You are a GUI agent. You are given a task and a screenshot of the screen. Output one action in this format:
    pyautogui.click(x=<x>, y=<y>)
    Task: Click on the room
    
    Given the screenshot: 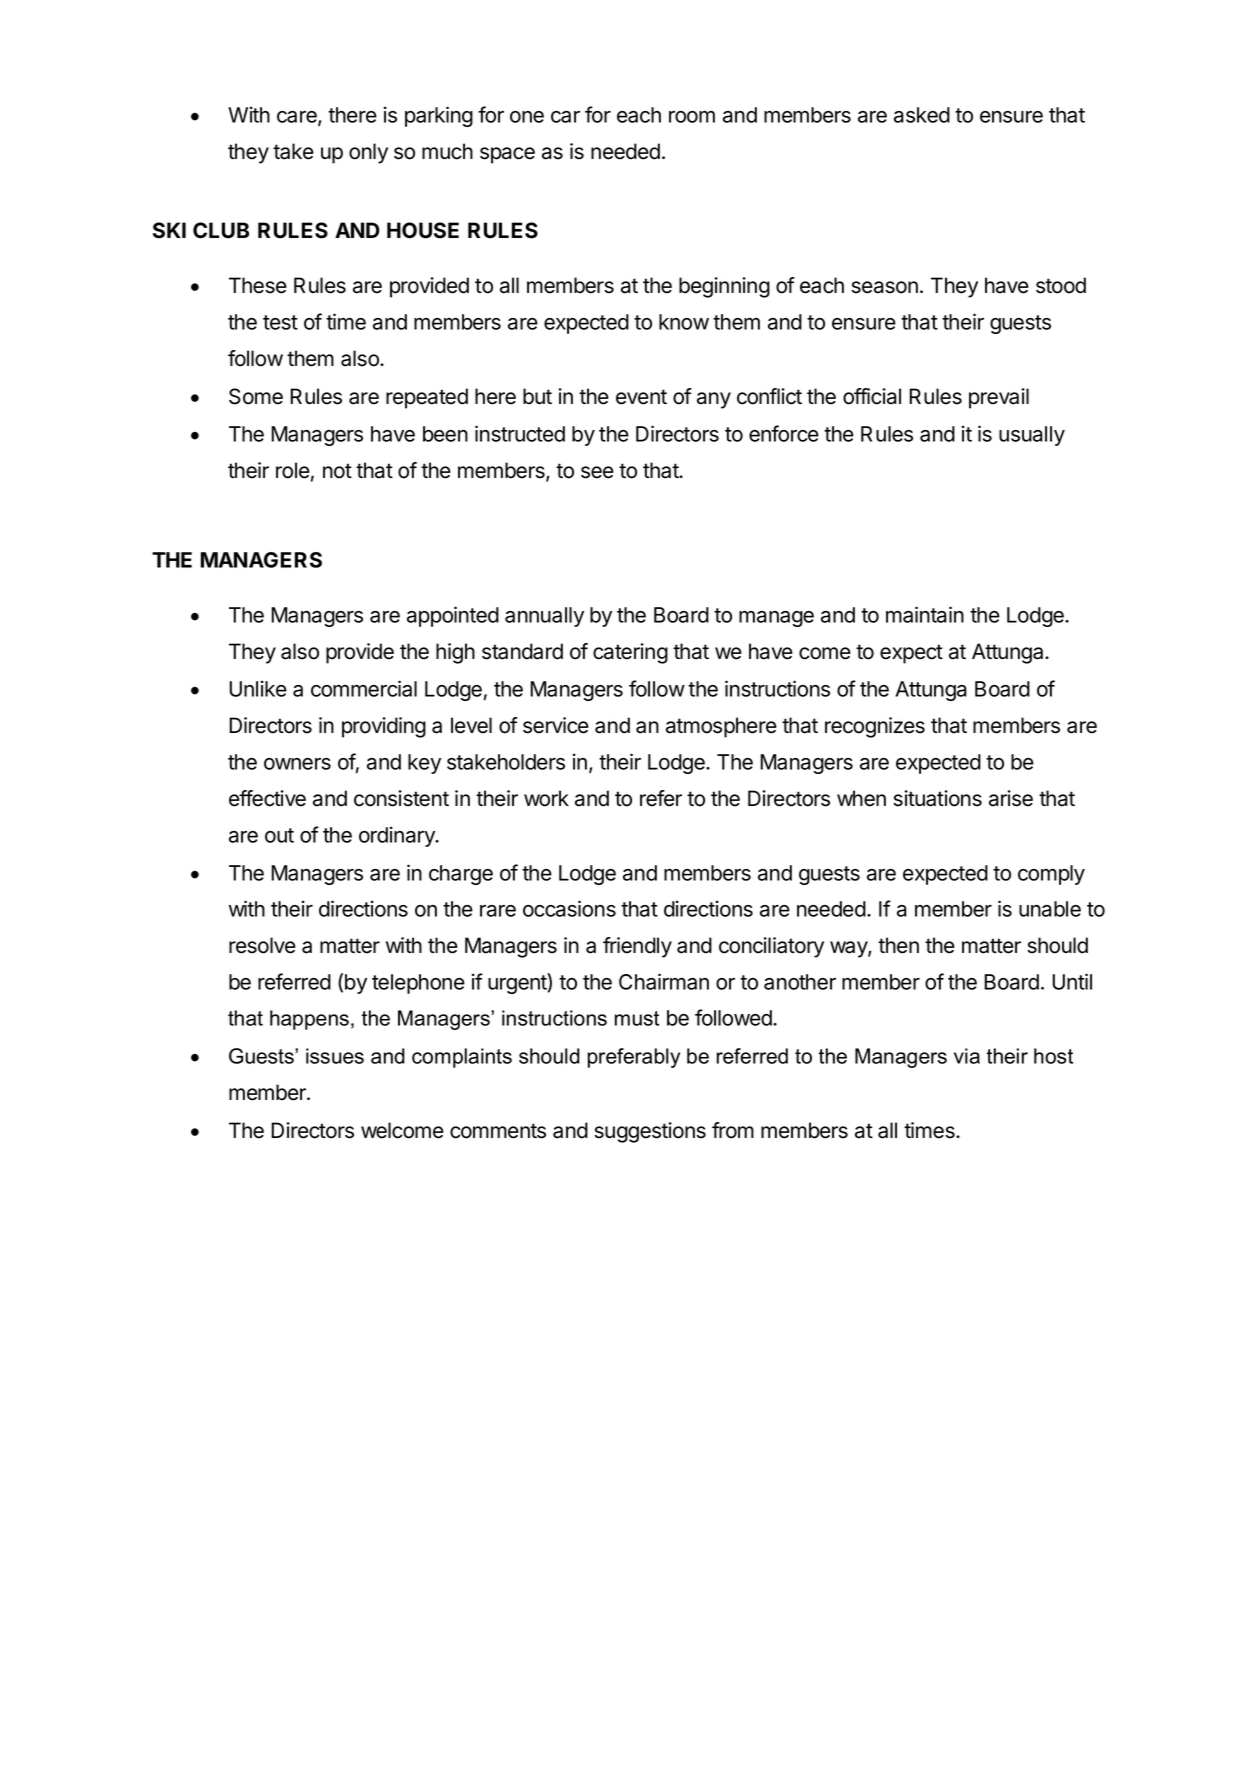 What is the action you would take?
    pyautogui.click(x=692, y=117)
